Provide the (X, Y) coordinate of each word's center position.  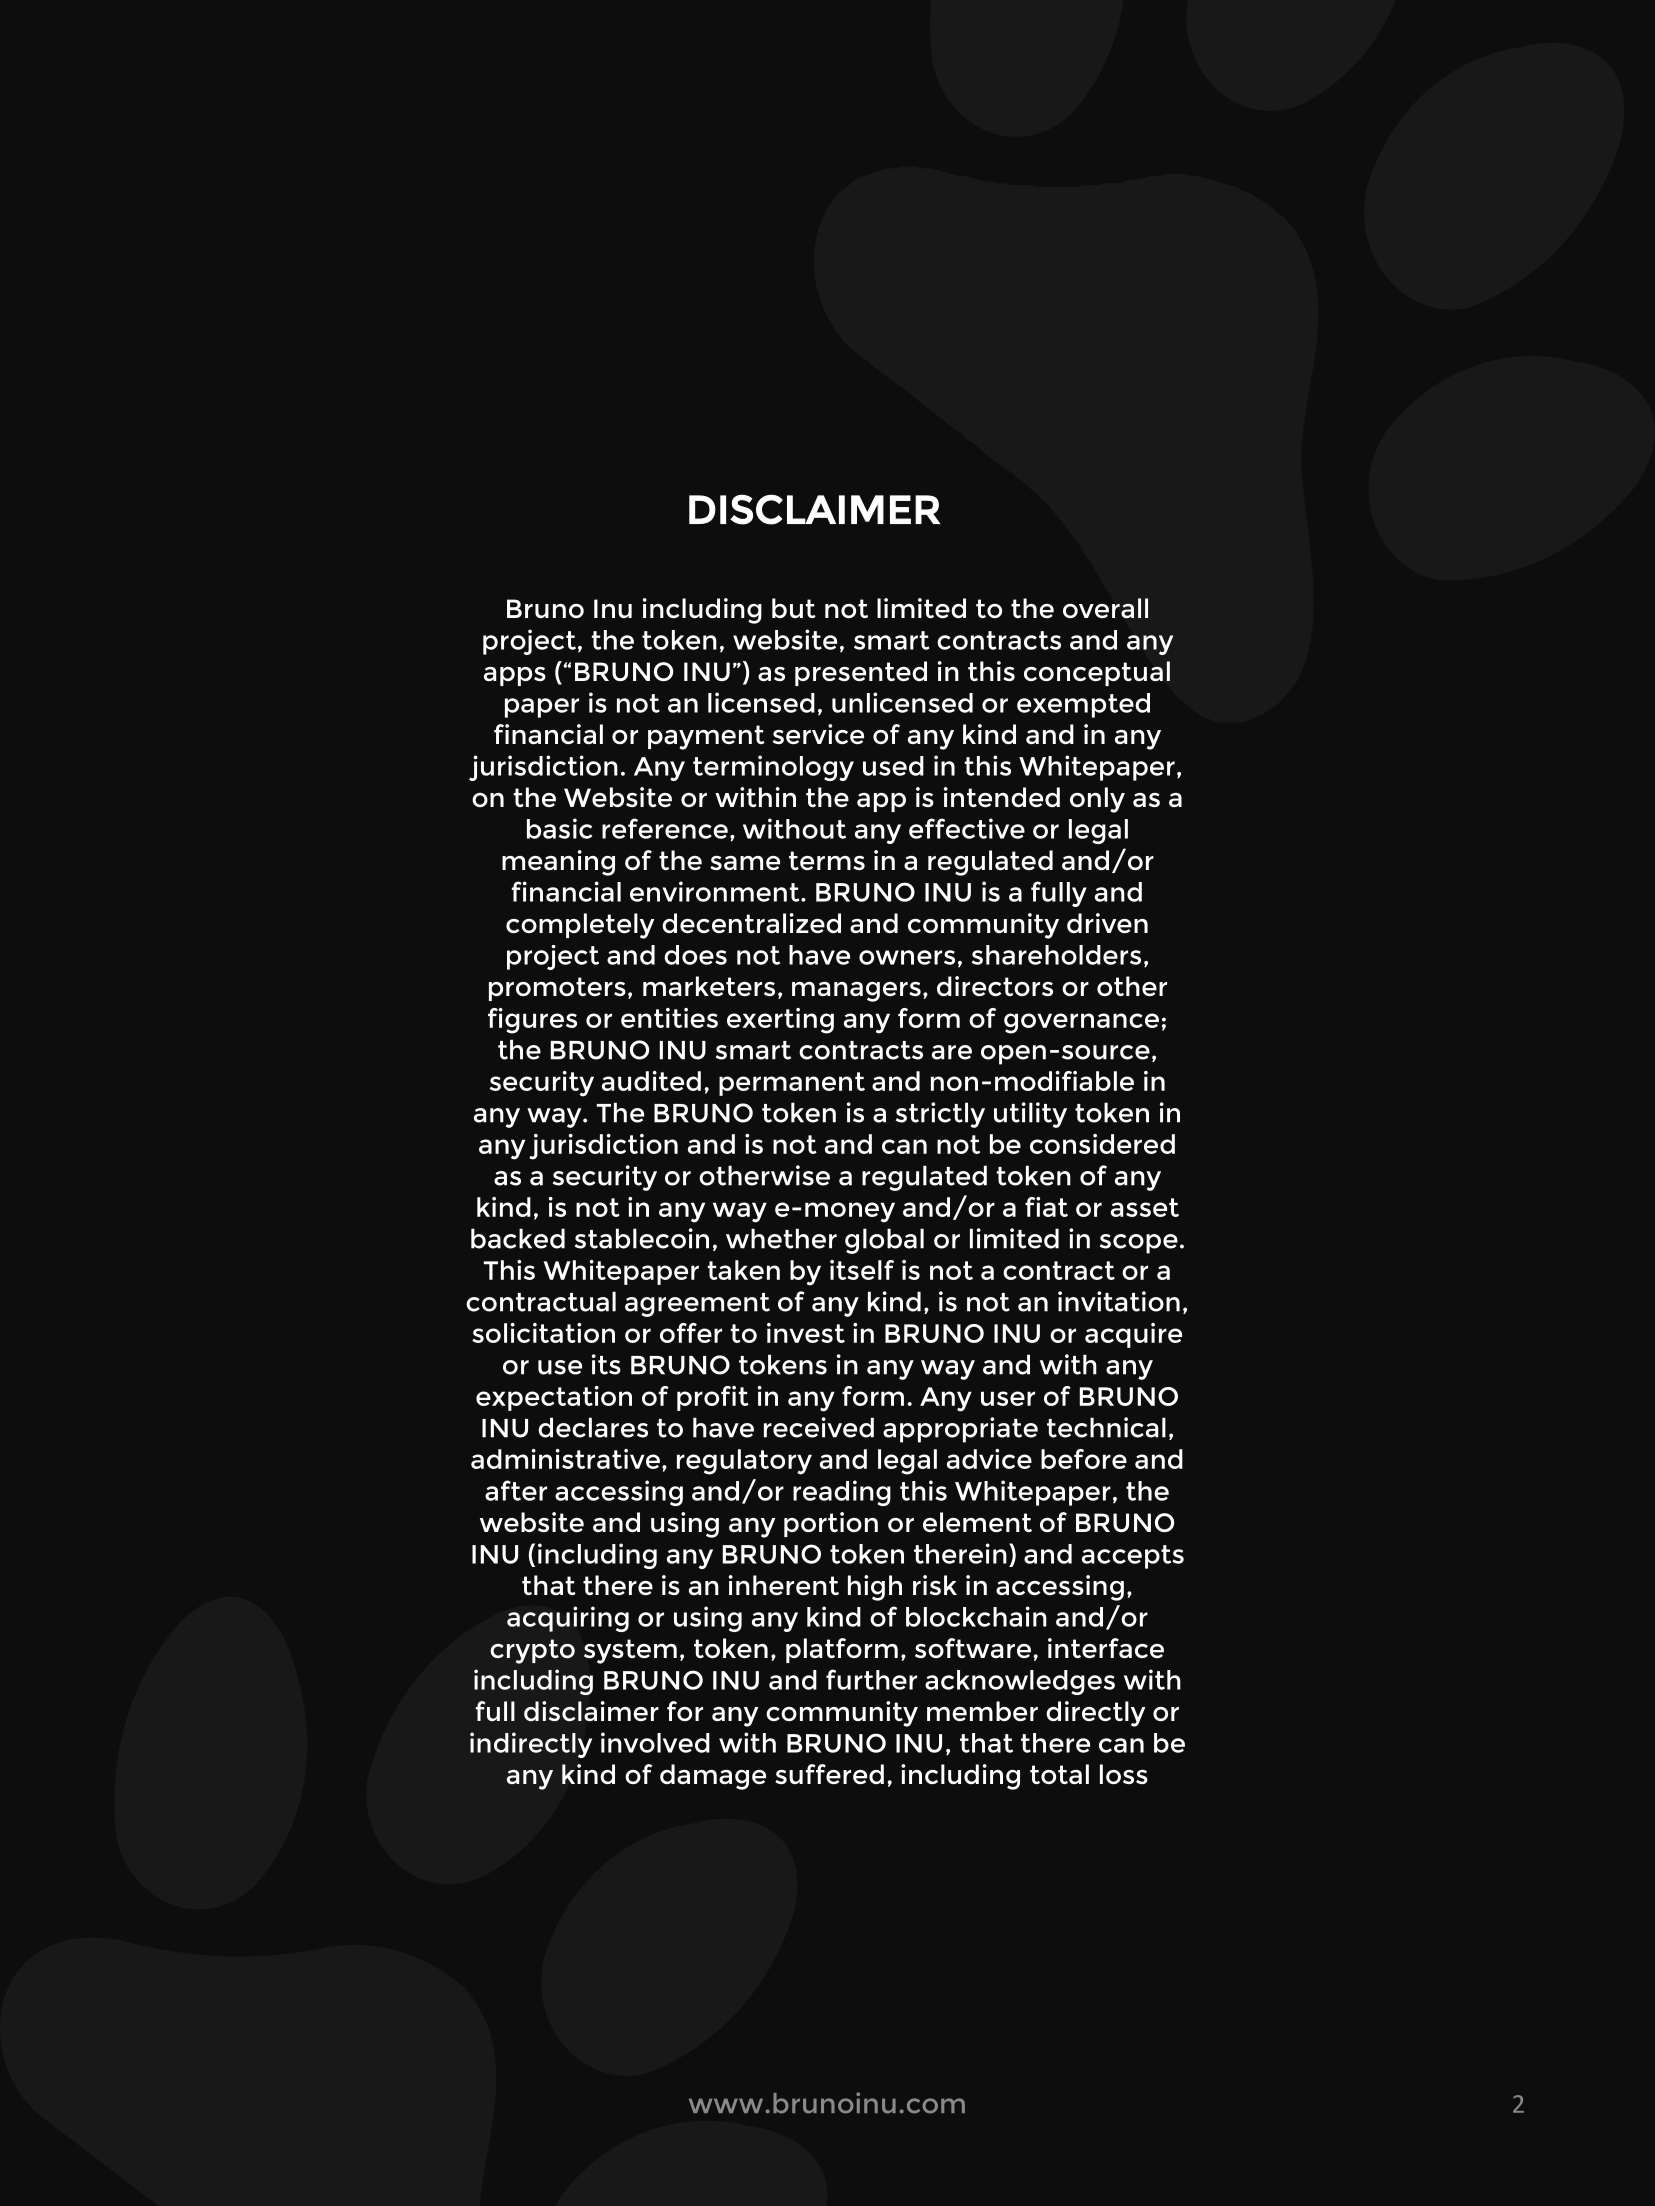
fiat (1046, 1207)
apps (515, 676)
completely (580, 926)
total (1059, 1774)
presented (861, 673)
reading (842, 1493)
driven (1107, 923)
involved (655, 1742)
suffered (829, 1774)
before (1084, 1459)
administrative (565, 1459)
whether (781, 1238)
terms (827, 860)
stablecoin (642, 1238)
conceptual (1097, 673)
